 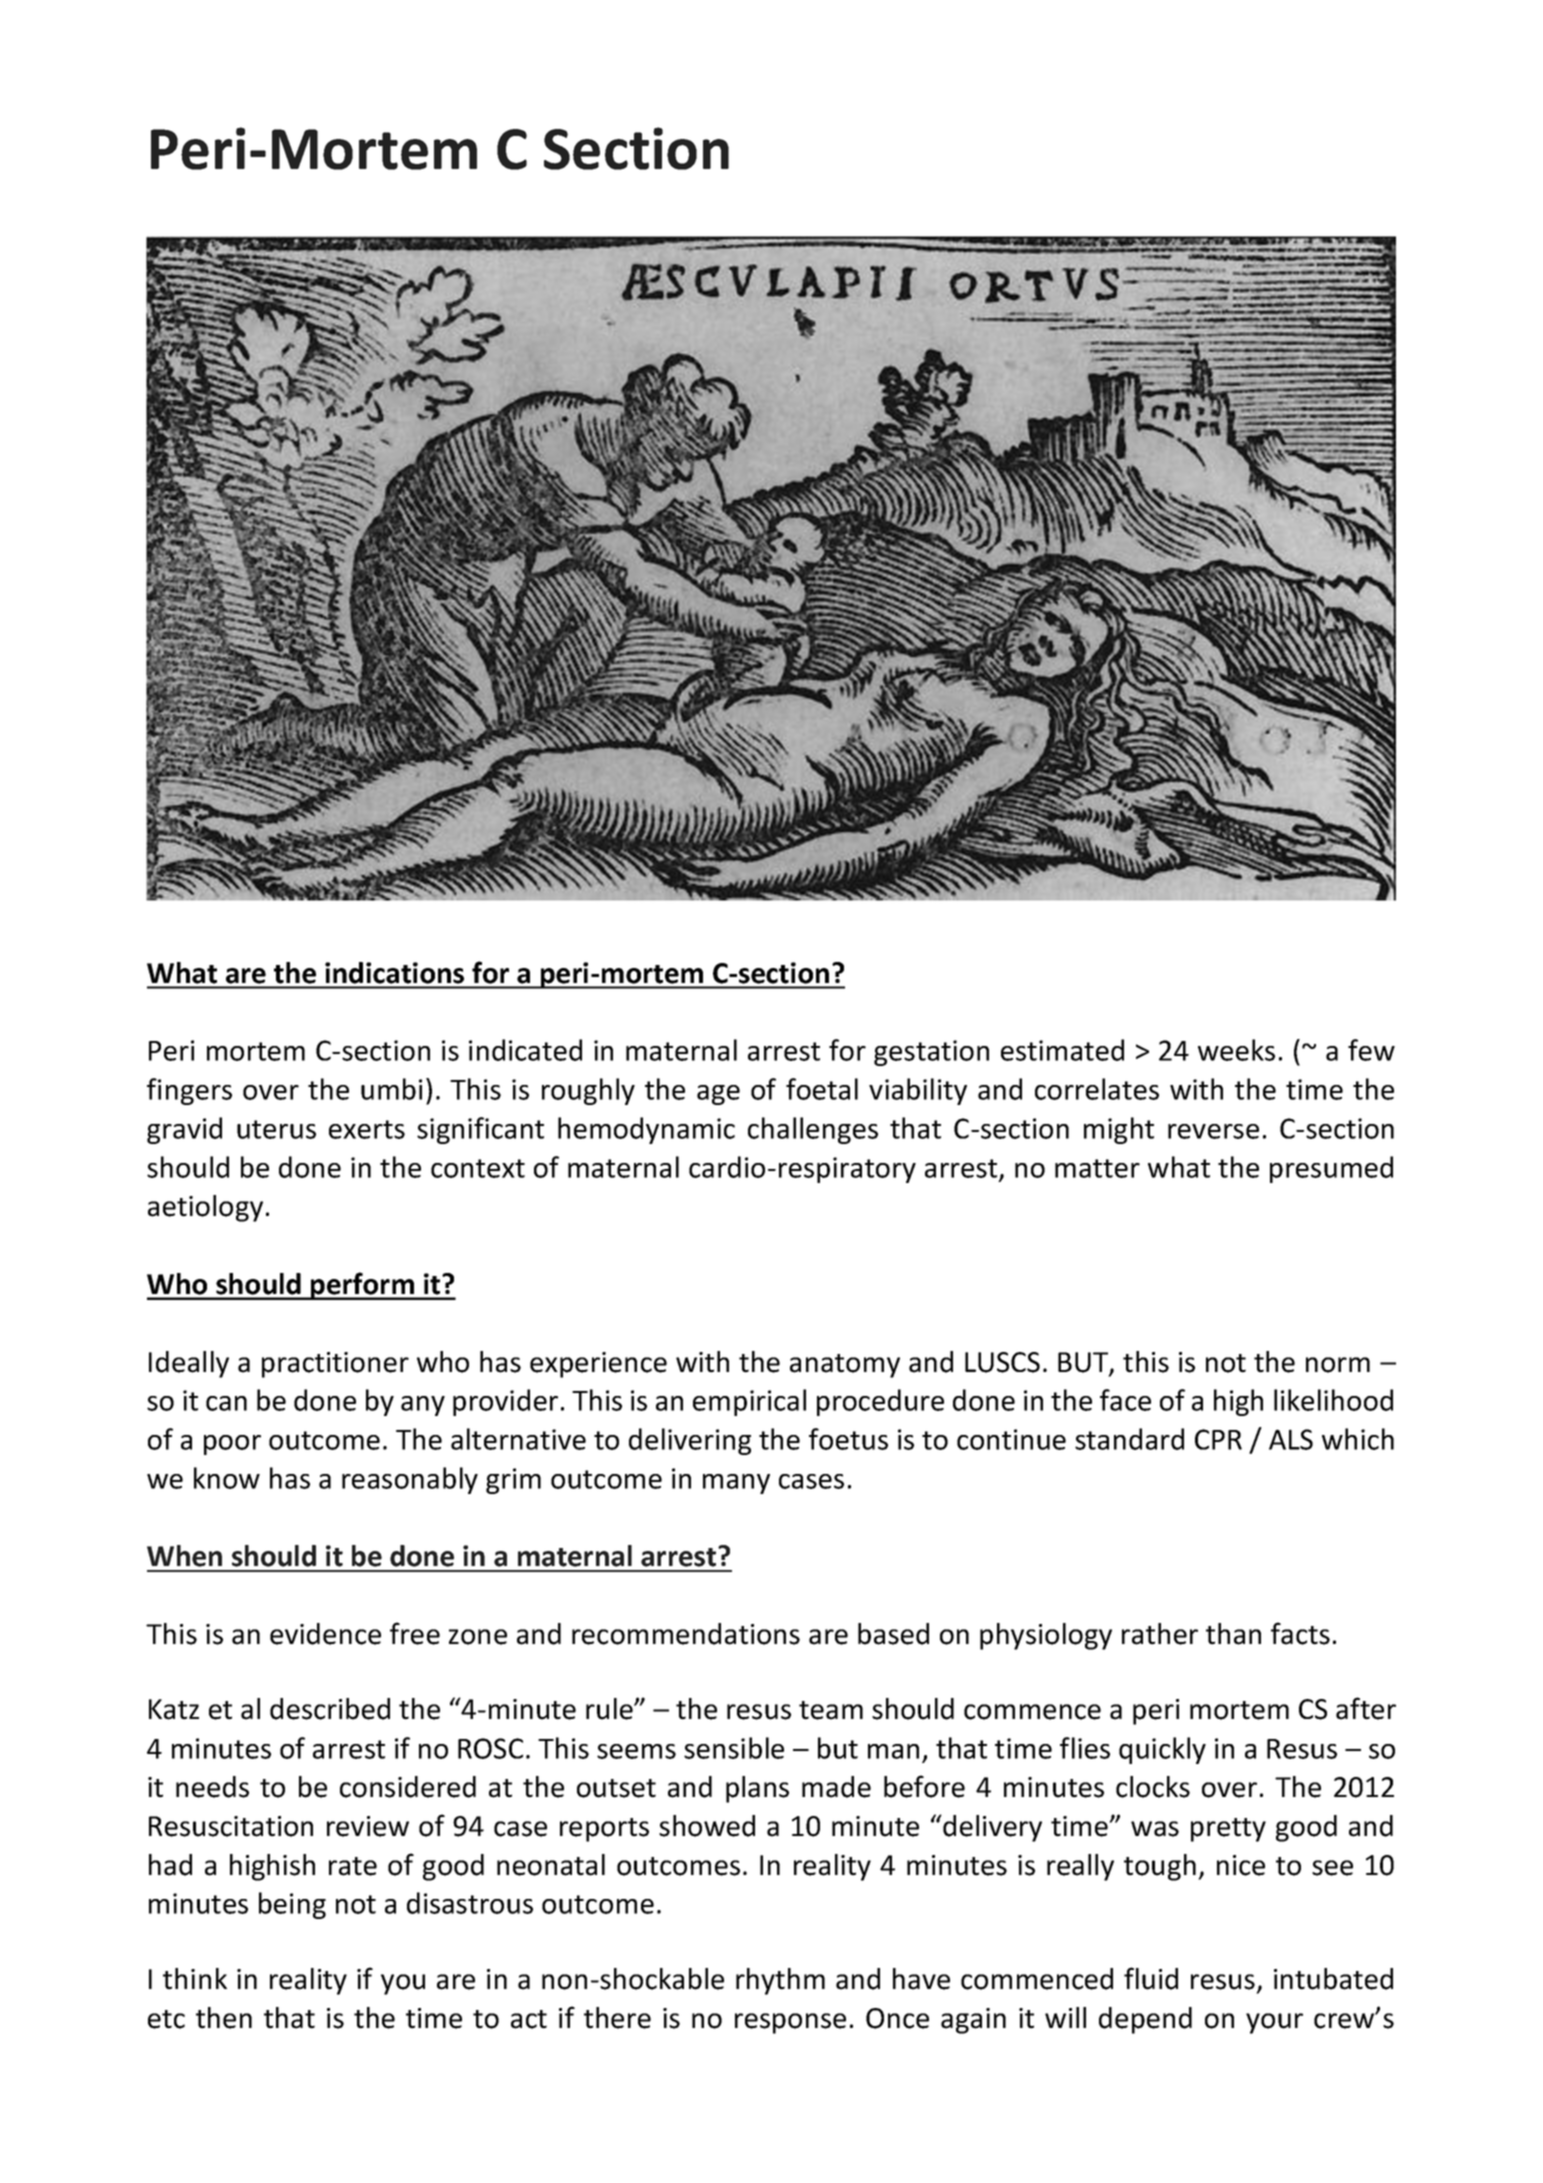 I want to click on team, so click(x=831, y=1710).
